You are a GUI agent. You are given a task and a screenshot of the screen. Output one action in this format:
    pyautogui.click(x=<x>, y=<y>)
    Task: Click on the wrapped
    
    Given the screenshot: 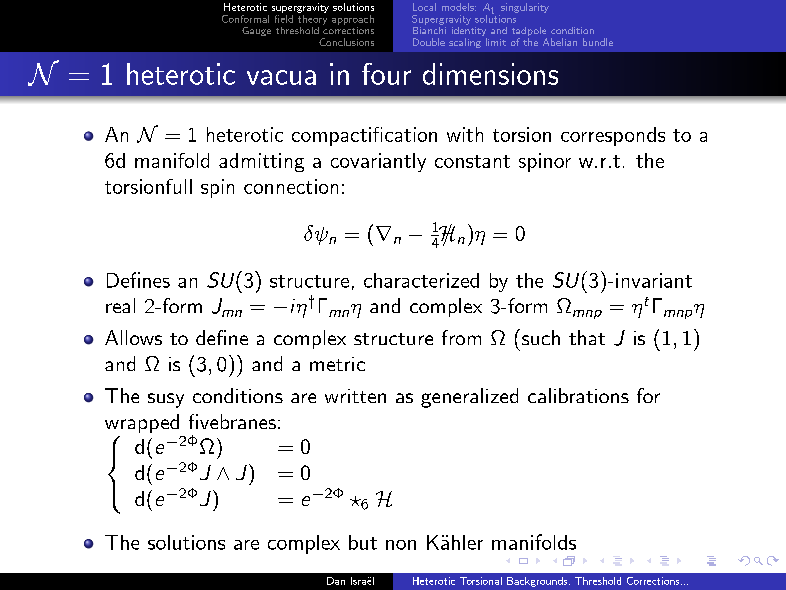 What is the action you would take?
    pyautogui.click(x=142, y=423)
